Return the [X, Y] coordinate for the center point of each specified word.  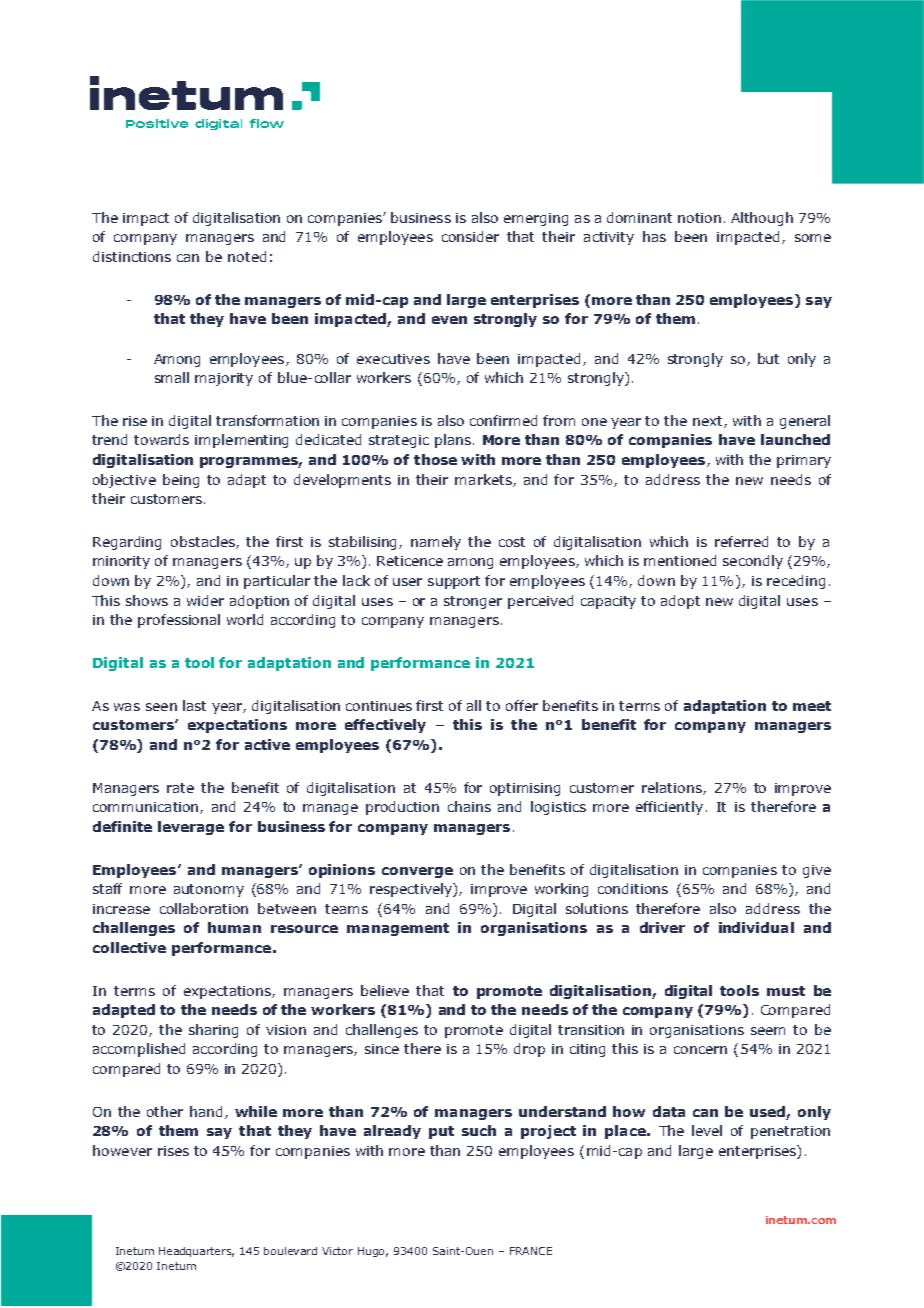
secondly [753, 562]
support [454, 582]
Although [762, 219]
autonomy [209, 890]
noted [247, 256]
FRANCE [531, 1251]
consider [470, 236]
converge [417, 872]
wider [205, 600]
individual [756, 927]
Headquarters [196, 1252]
